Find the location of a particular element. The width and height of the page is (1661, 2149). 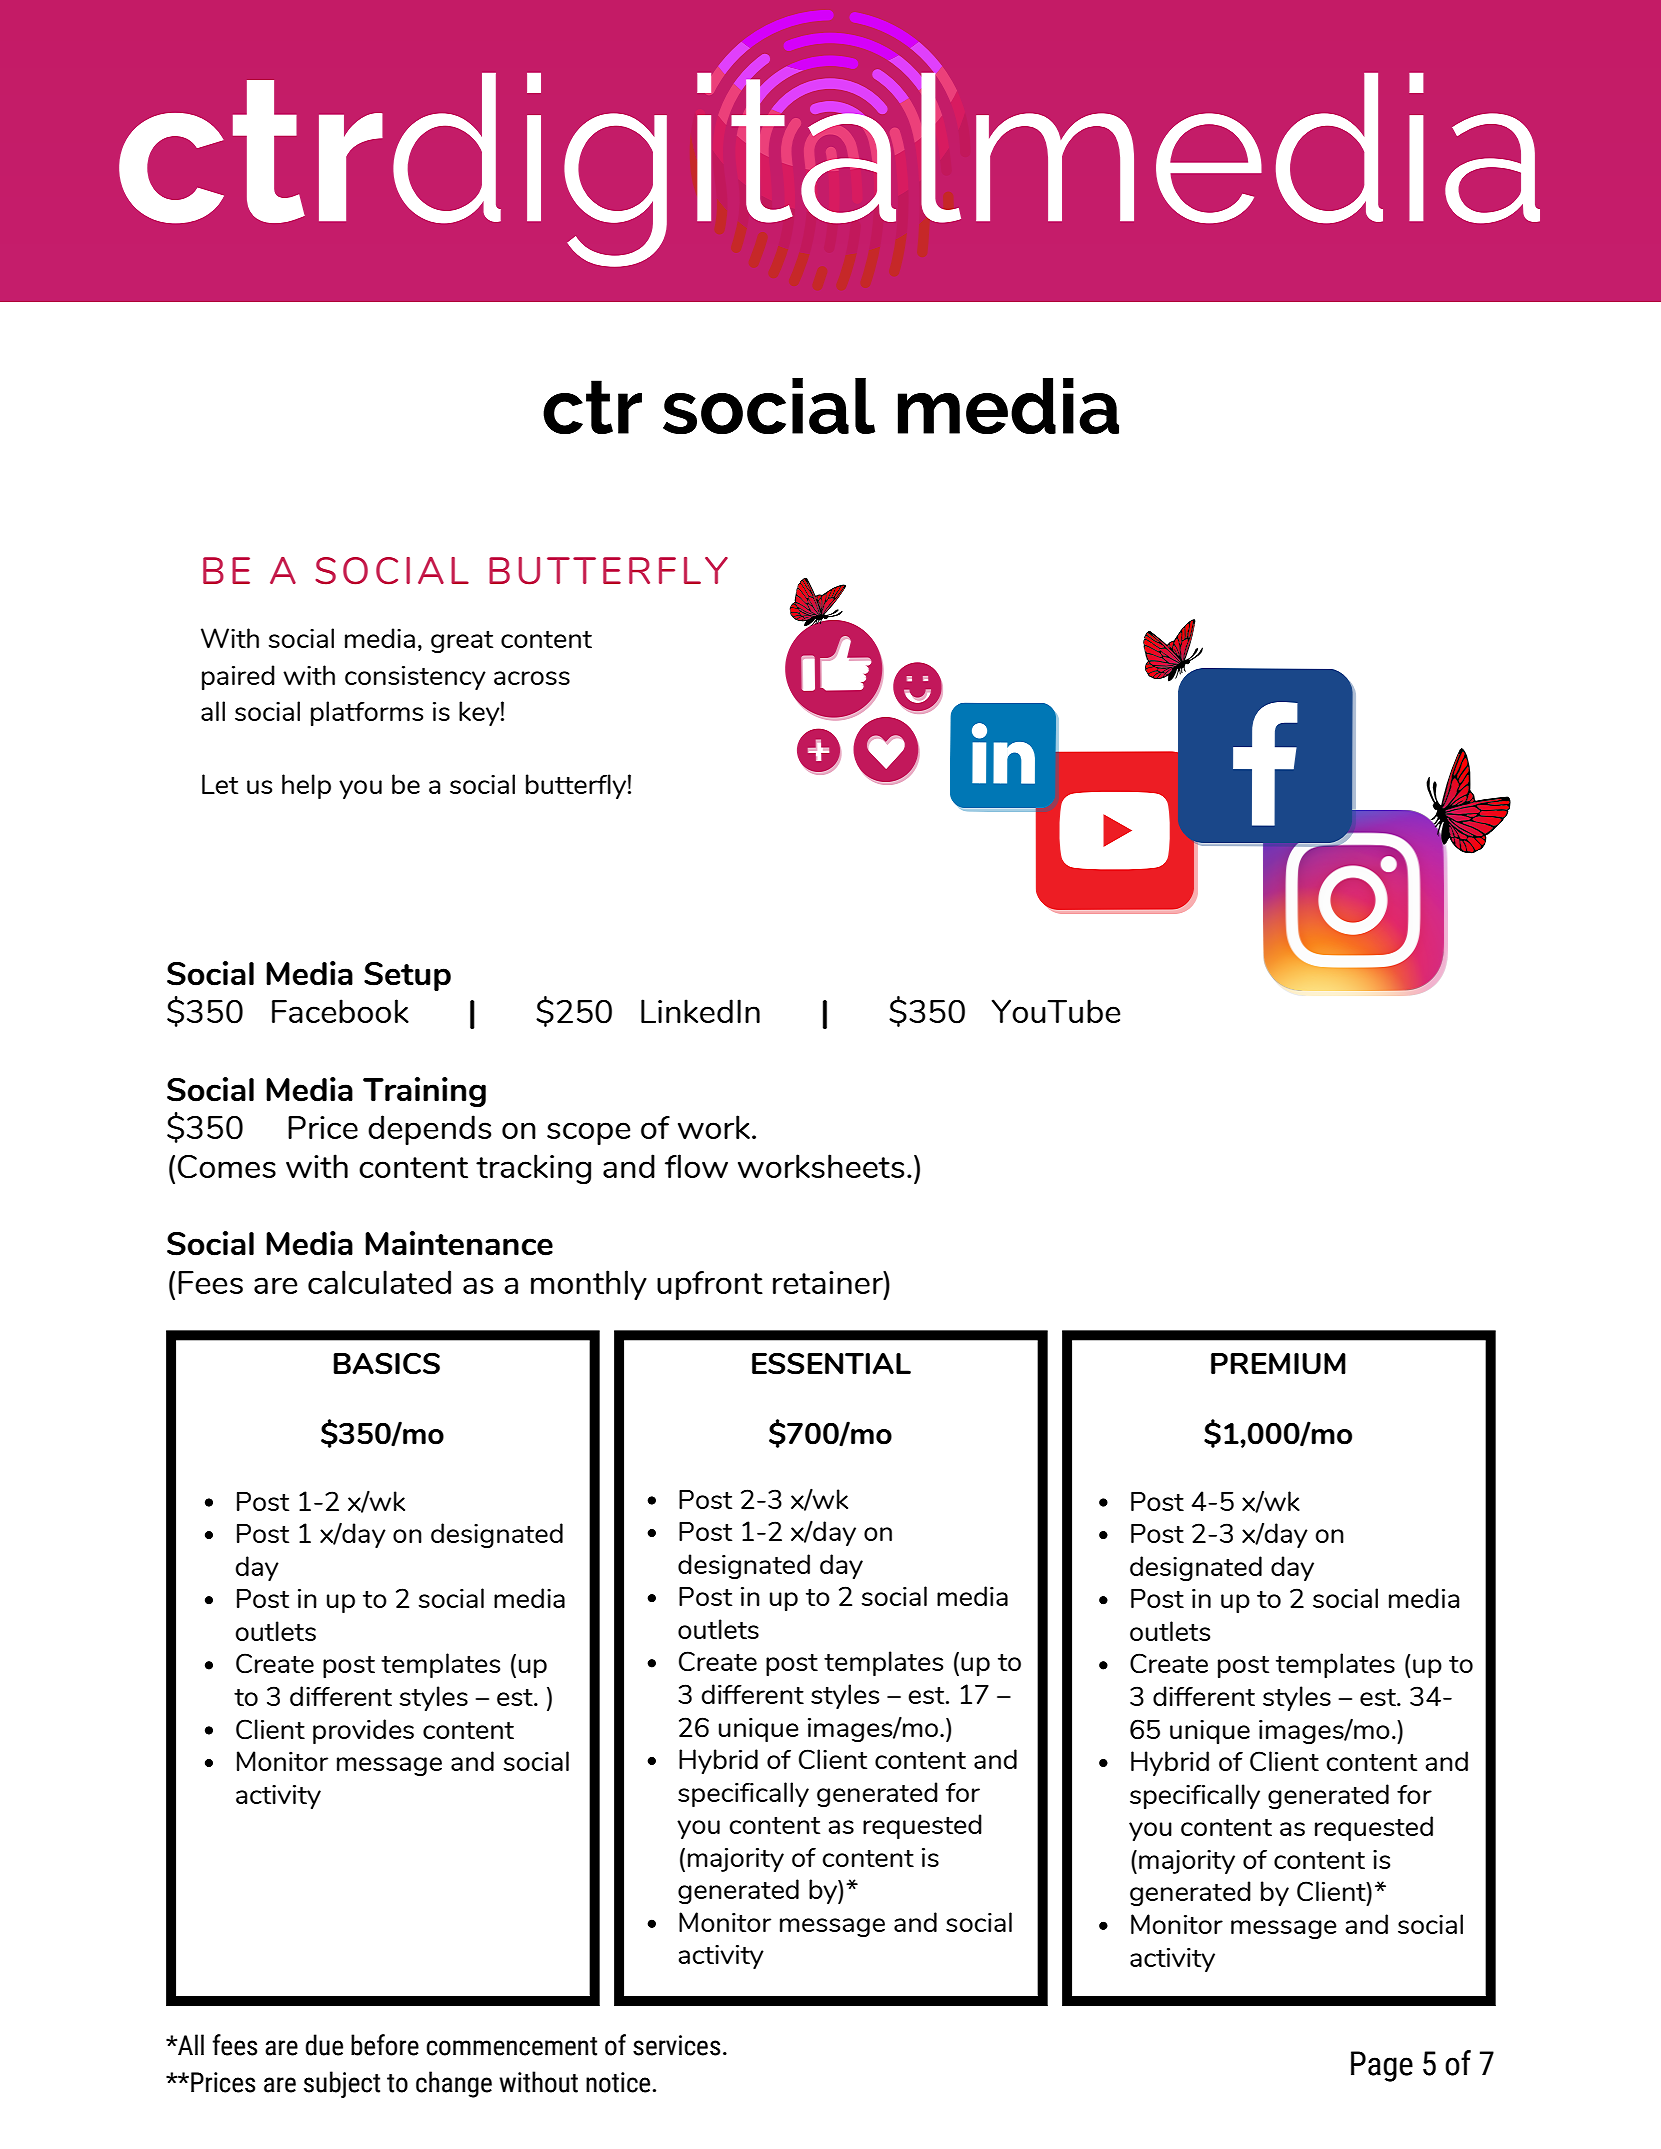

great is located at coordinates (462, 642).
